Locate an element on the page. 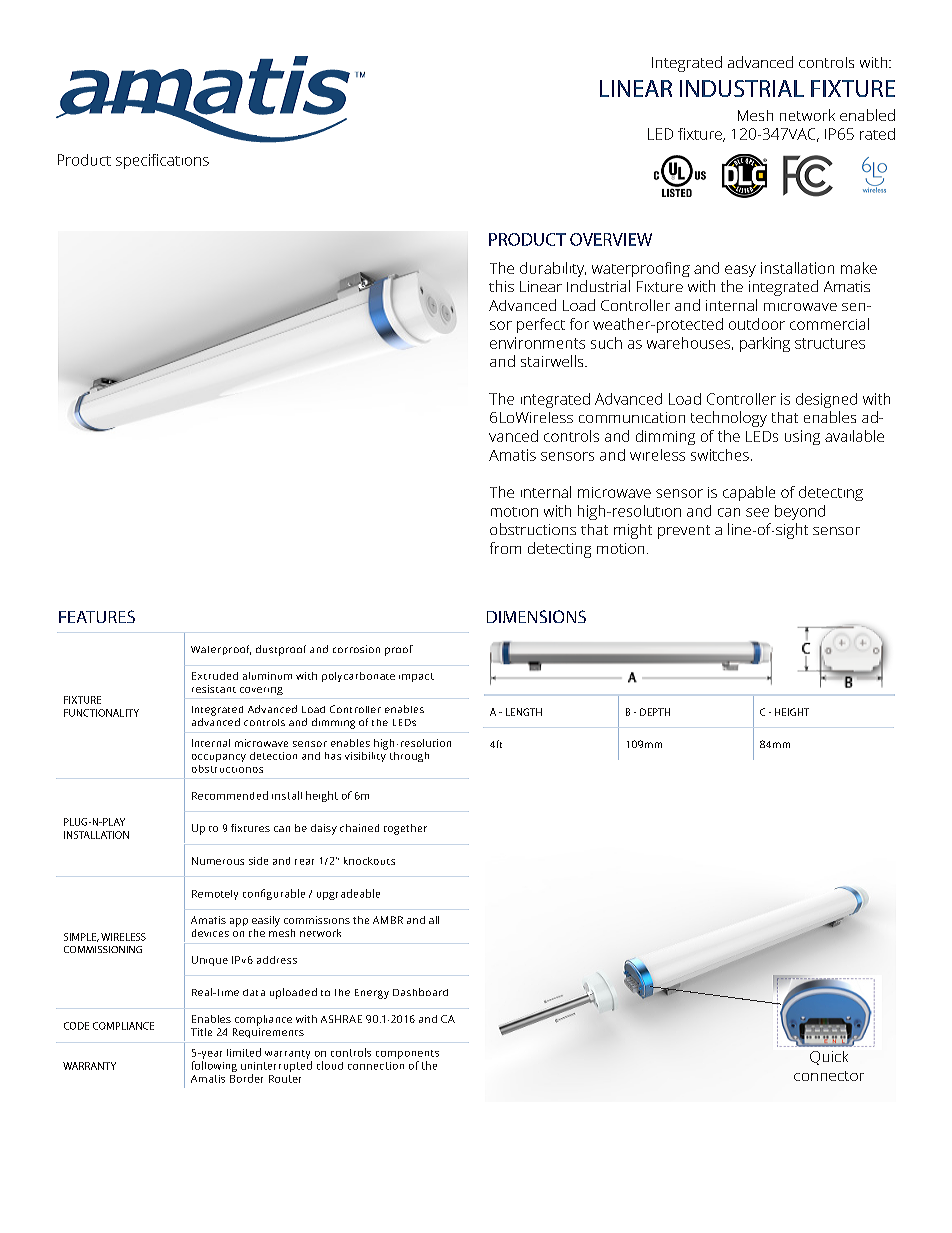  OVERVIEW is located at coordinates (611, 239).
